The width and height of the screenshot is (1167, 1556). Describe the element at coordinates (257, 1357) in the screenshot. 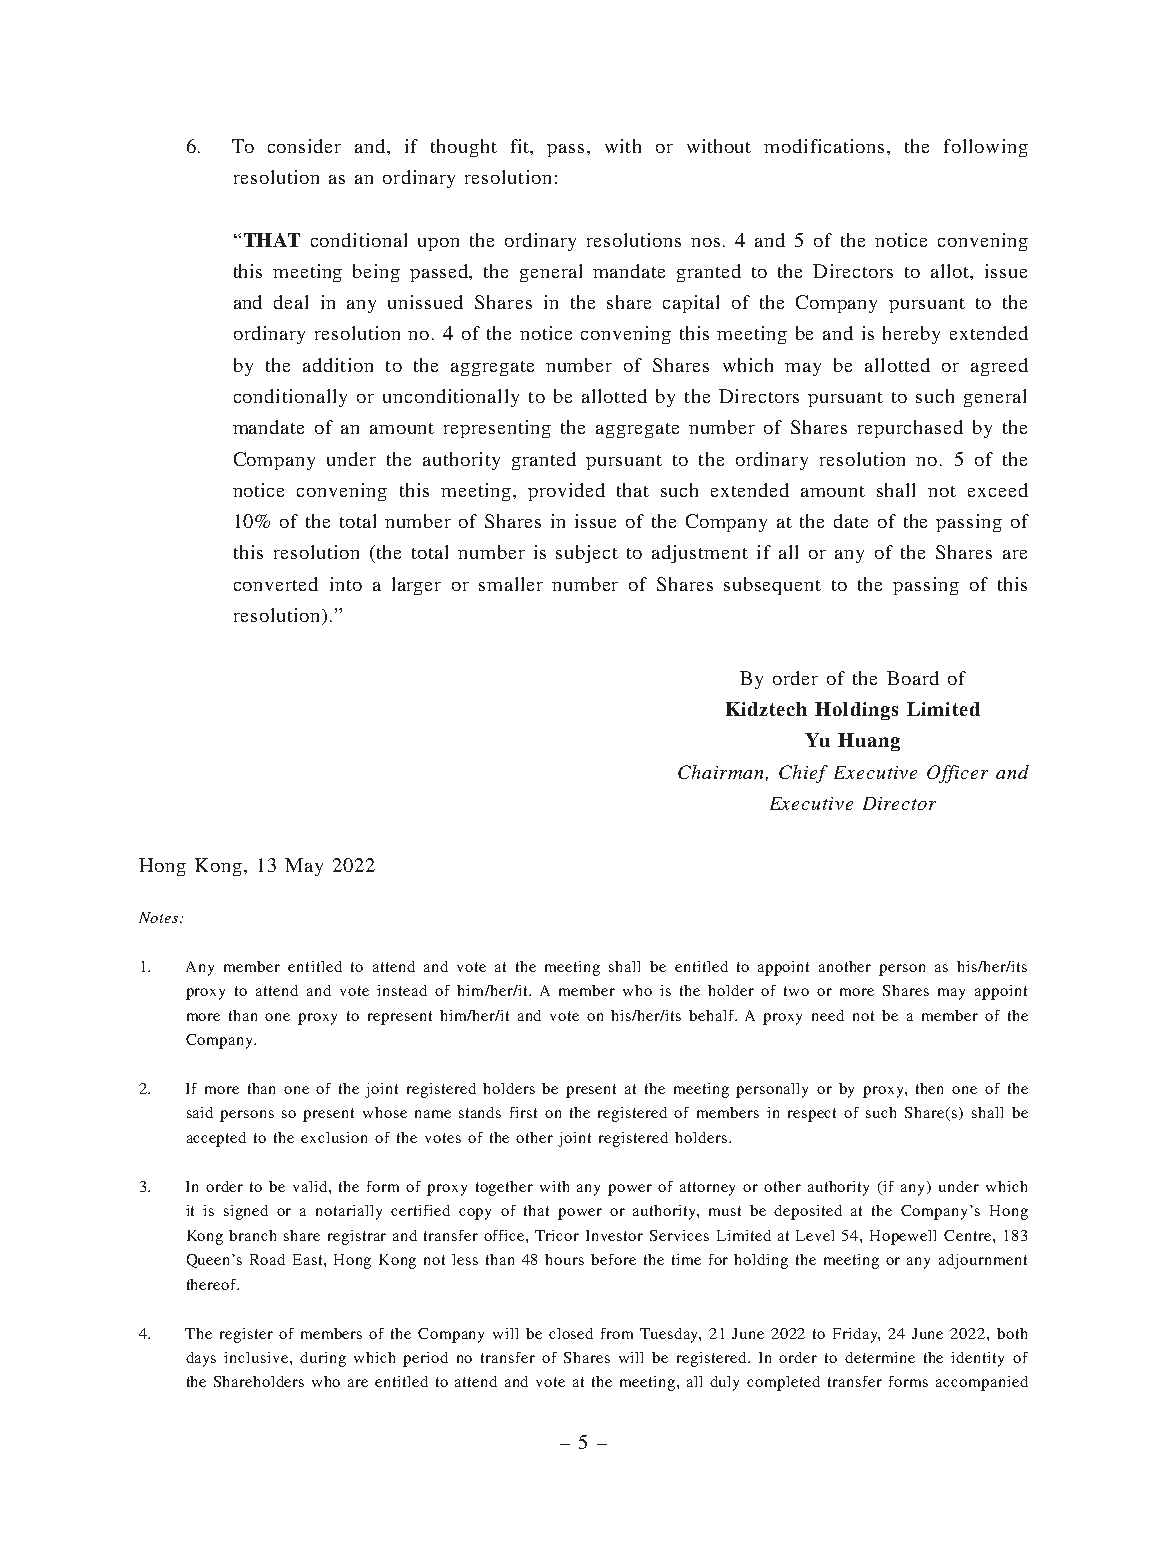

I see `inclusive` at that location.
